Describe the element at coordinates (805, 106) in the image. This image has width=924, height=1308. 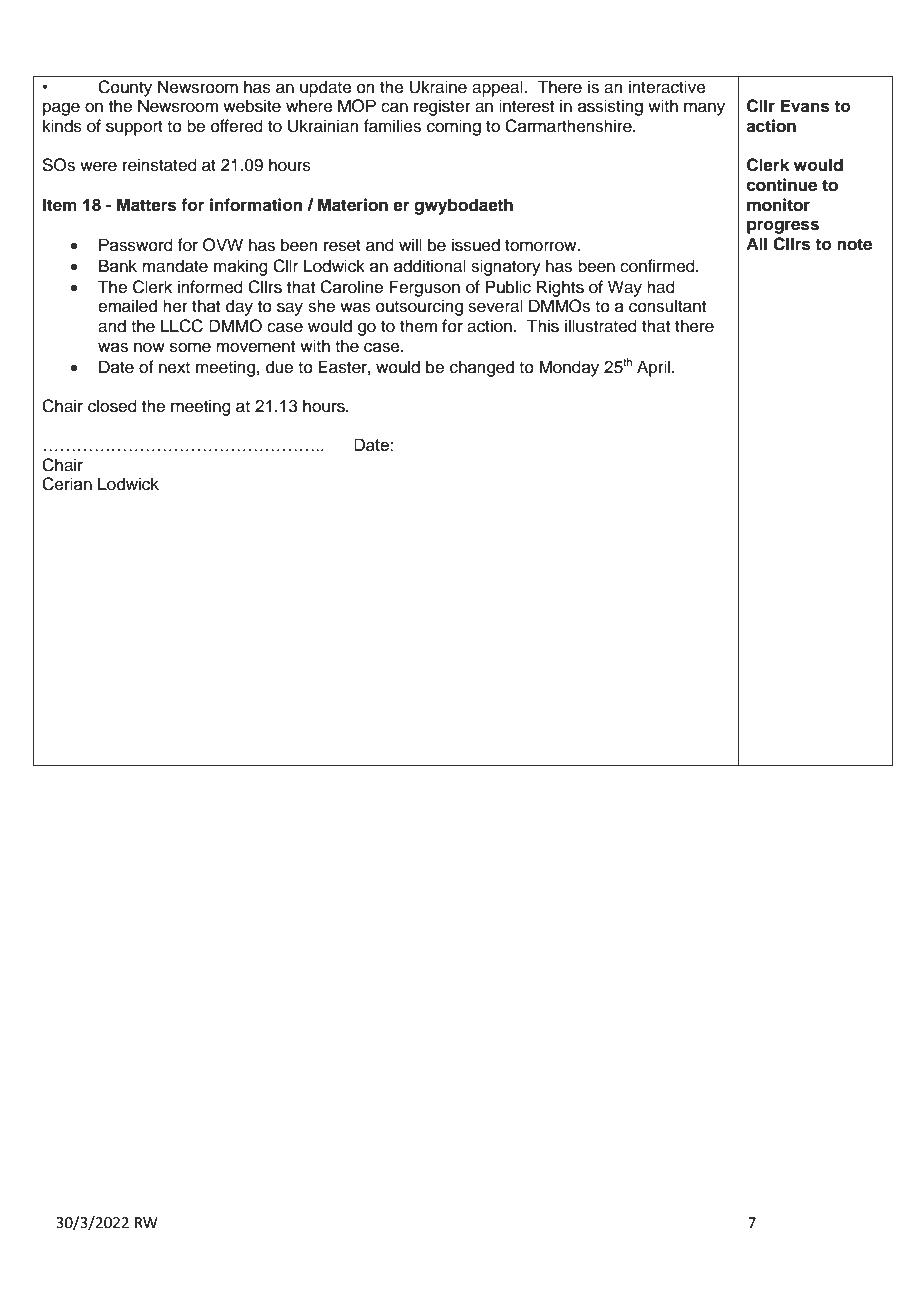
I see `Evans` at that location.
